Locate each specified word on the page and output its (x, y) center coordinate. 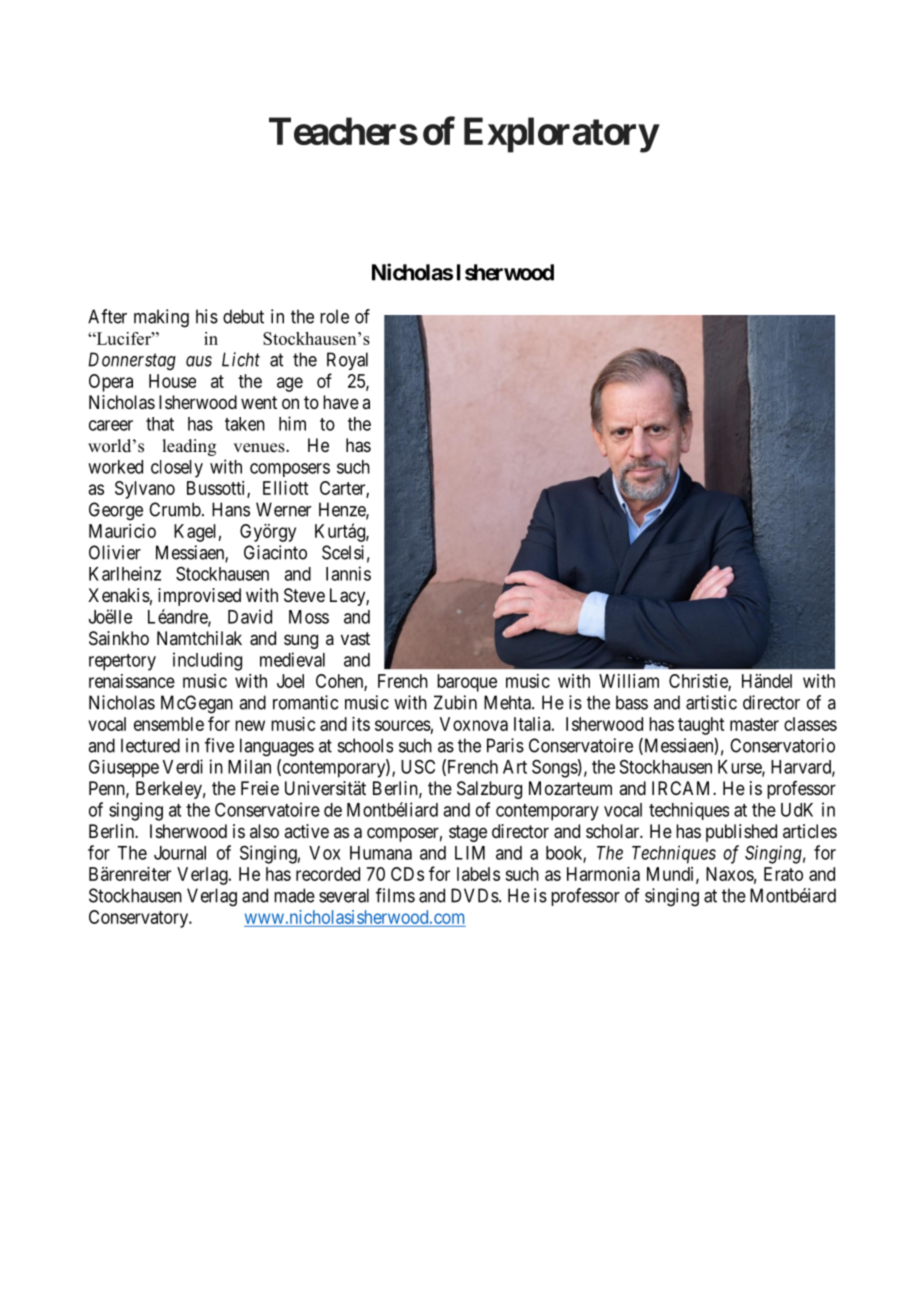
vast (355, 639)
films (395, 895)
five (219, 745)
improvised (199, 597)
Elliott (285, 488)
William (629, 681)
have (341, 402)
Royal (347, 361)
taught (701, 726)
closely (177, 469)
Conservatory (139, 919)
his (207, 316)
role (334, 316)
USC (418, 766)
